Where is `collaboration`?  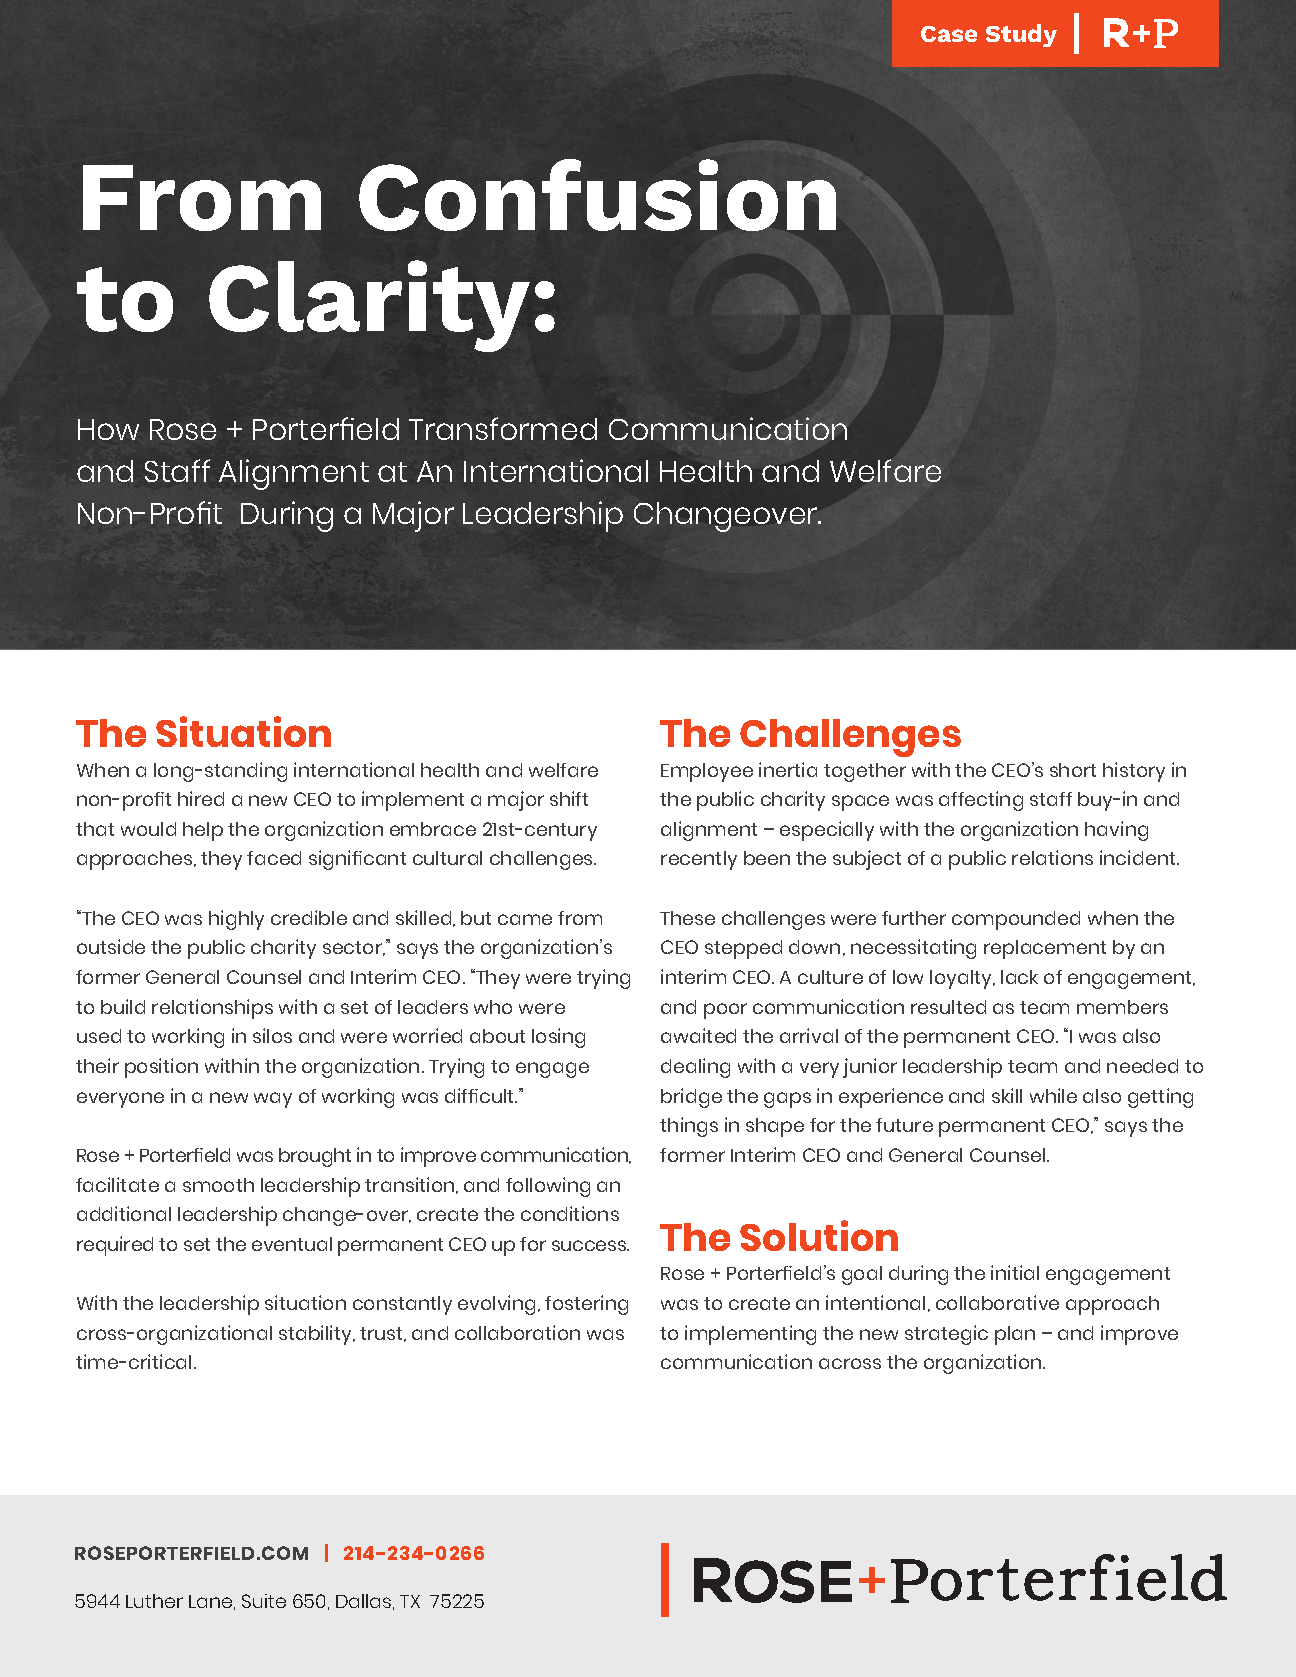
collaboration is located at coordinates (517, 1332).
